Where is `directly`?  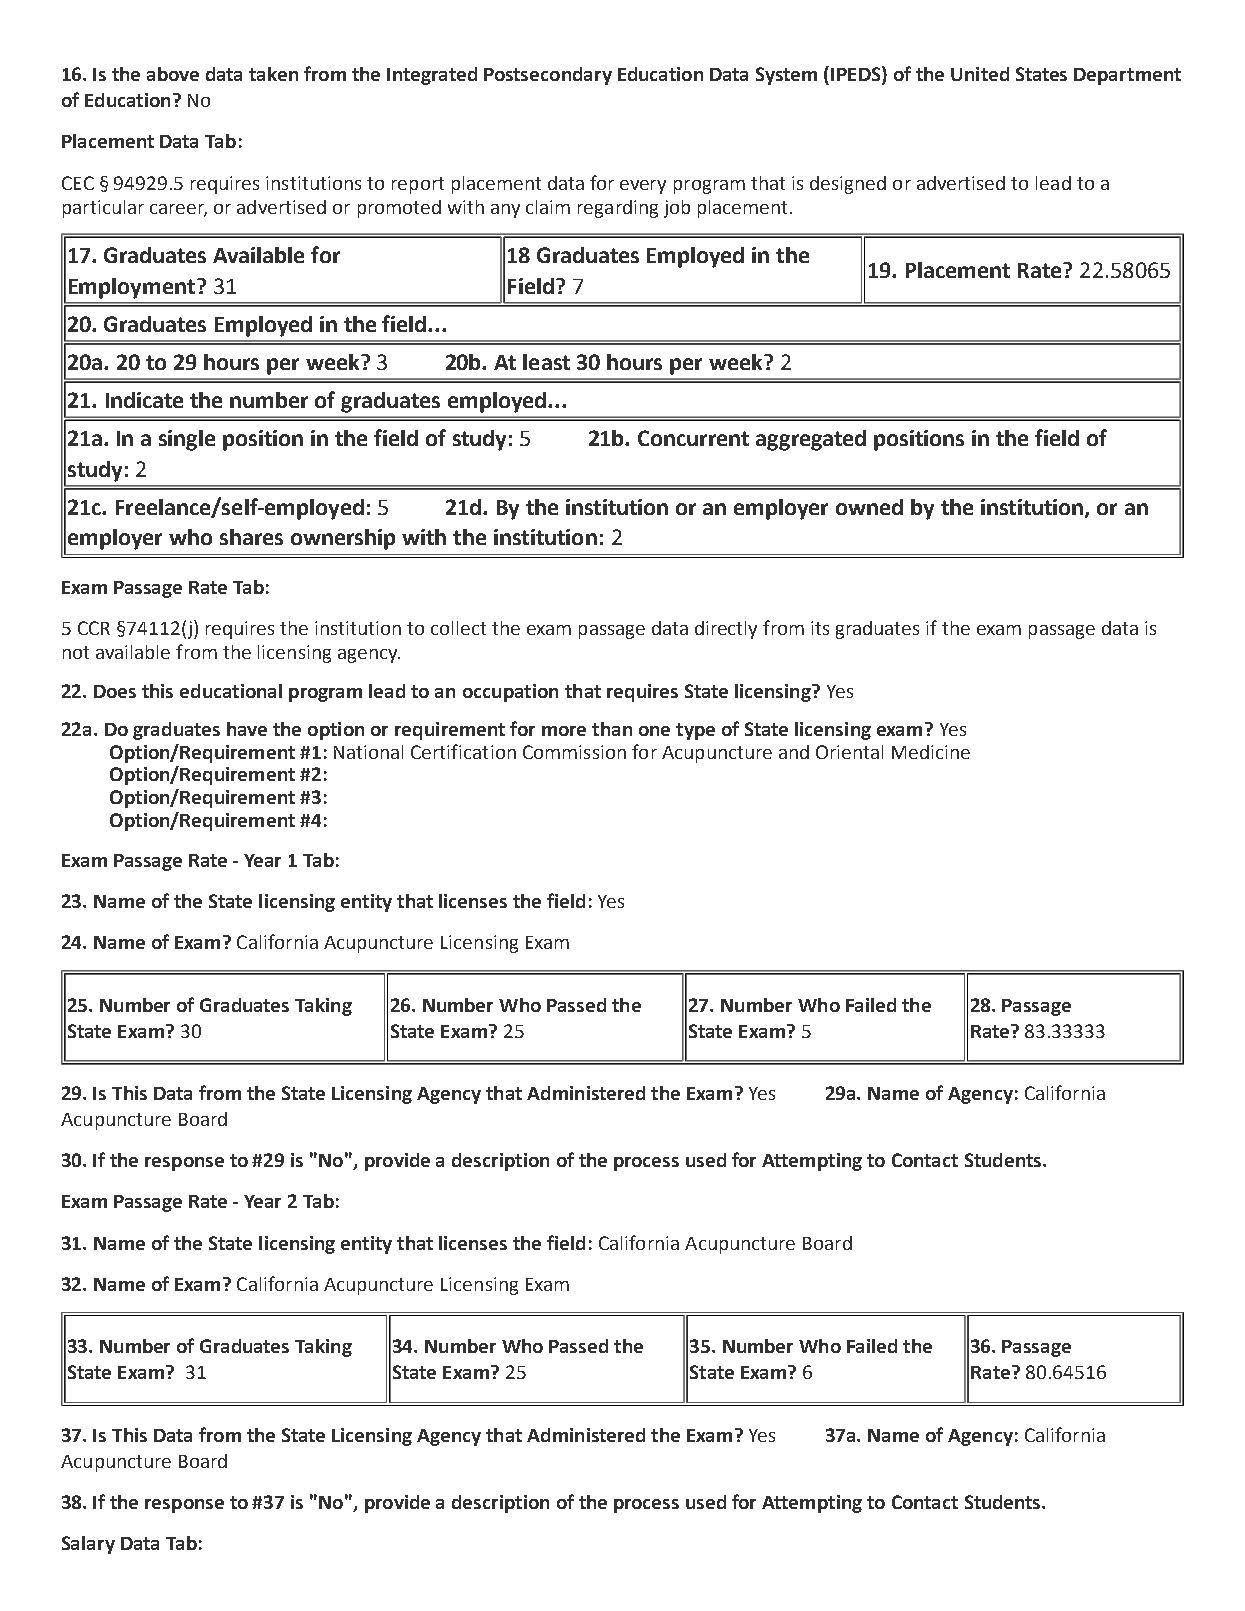
directly is located at coordinates (726, 630).
